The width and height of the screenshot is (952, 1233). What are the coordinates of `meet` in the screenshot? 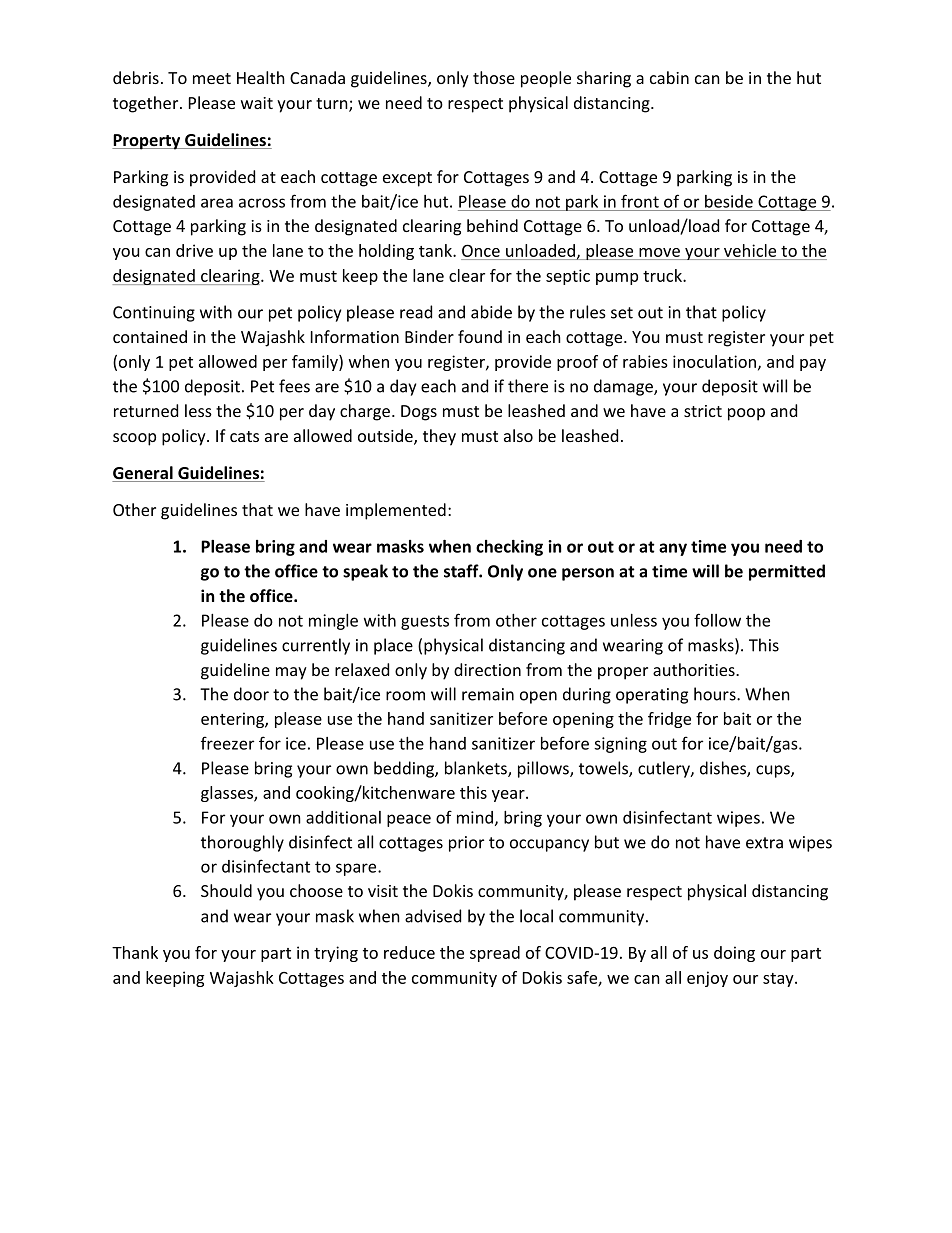 It's located at (212, 78).
